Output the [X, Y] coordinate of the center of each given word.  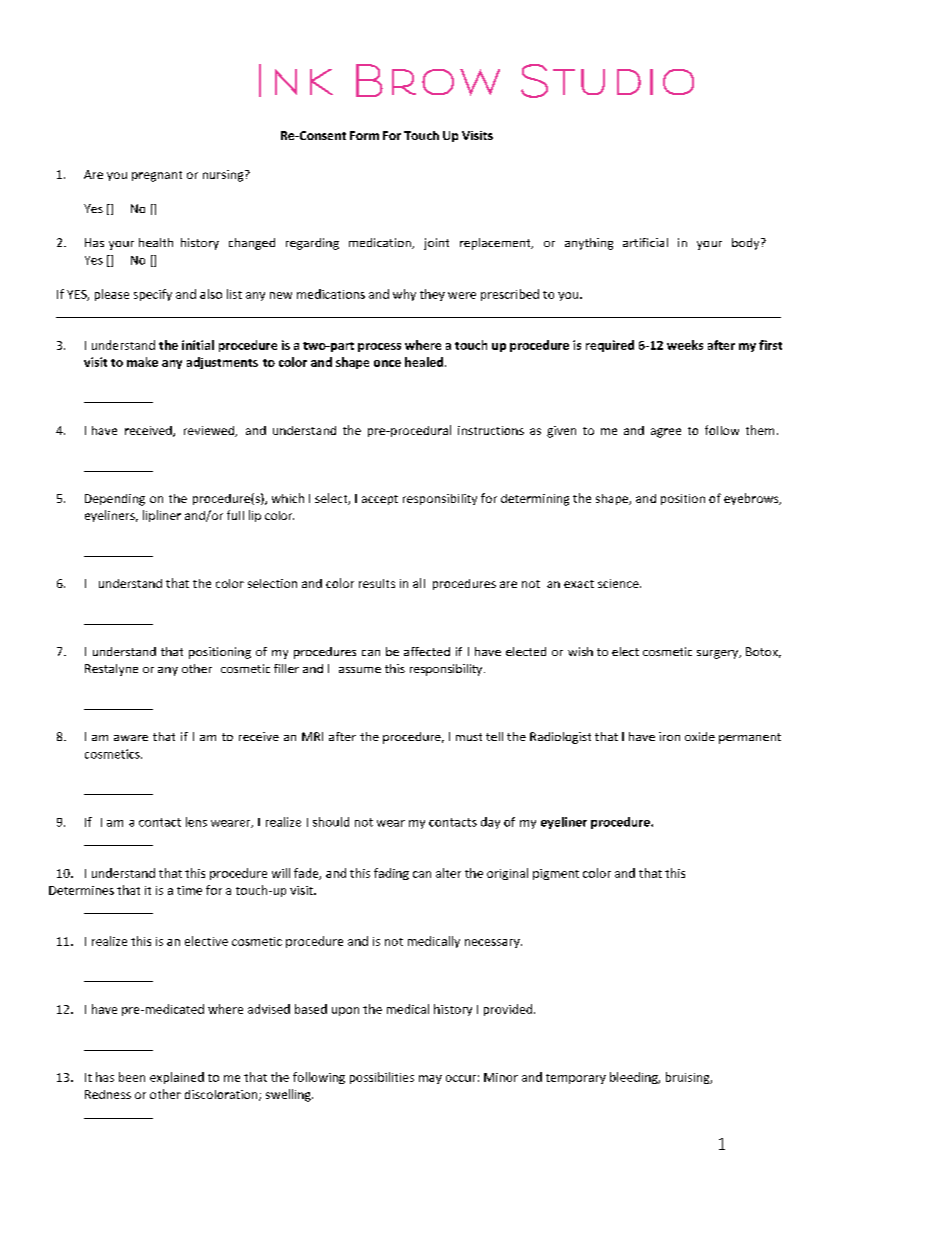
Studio [607, 81]
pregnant [157, 176]
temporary [576, 1079]
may [430, 1079]
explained [177, 1078]
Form [364, 135]
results [377, 583]
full [235, 515]
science [619, 583]
